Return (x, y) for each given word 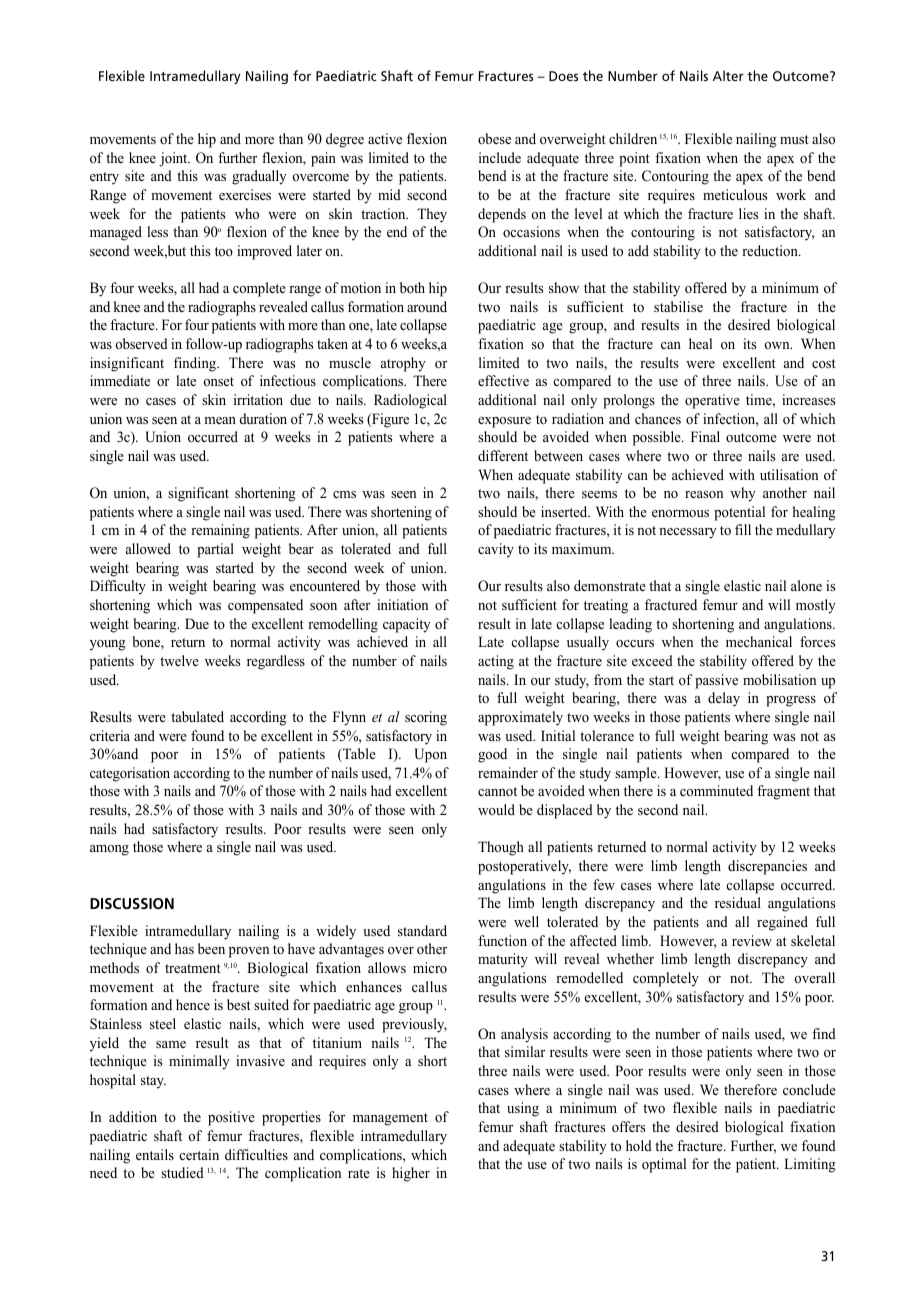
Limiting (810, 1165)
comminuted (716, 790)
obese (494, 138)
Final (705, 436)
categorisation (130, 774)
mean (220, 420)
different (503, 455)
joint (174, 159)
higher (411, 1174)
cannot (497, 791)
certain (199, 1154)
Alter (728, 75)
